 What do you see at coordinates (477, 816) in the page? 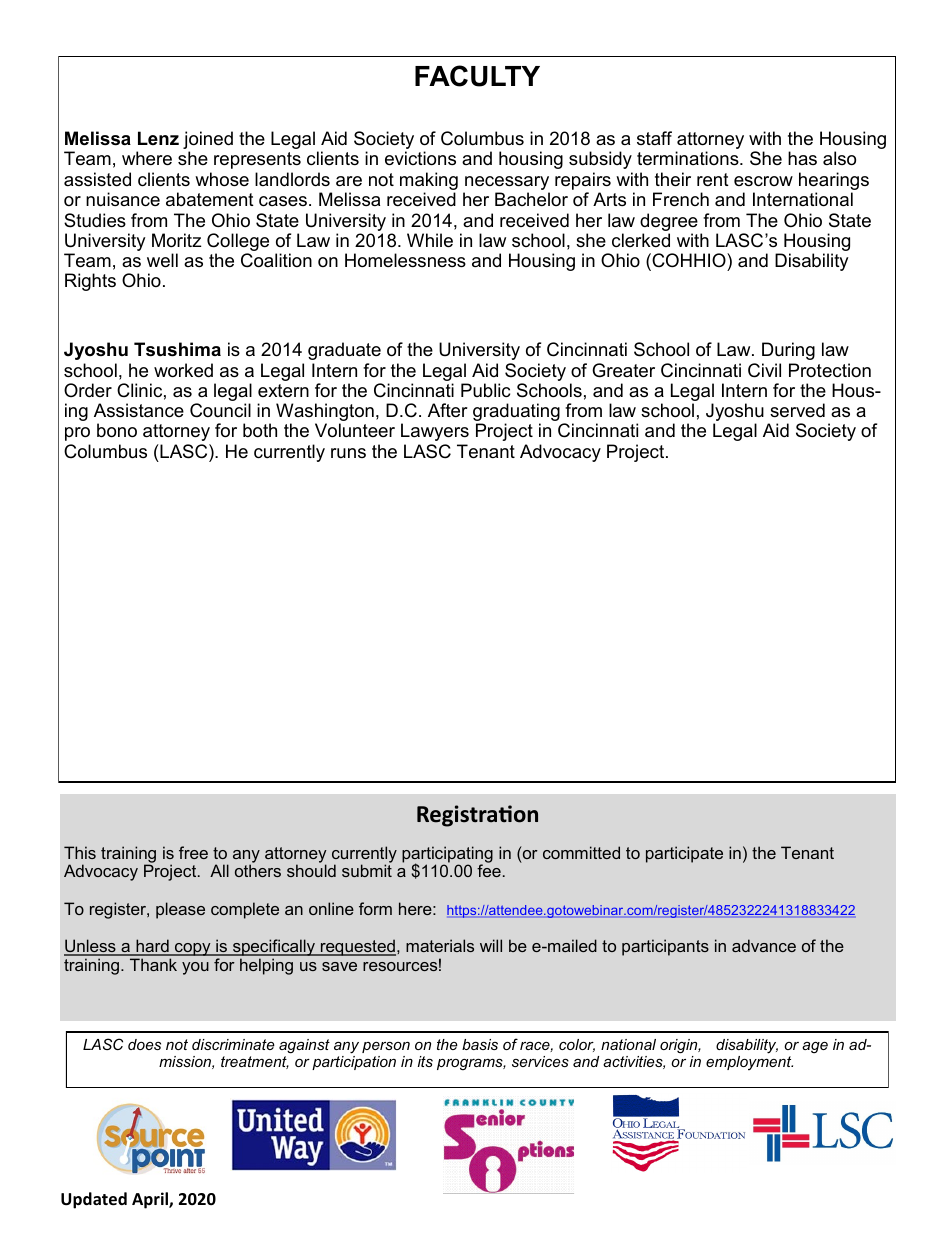
I see `Registration` at bounding box center [477, 816].
